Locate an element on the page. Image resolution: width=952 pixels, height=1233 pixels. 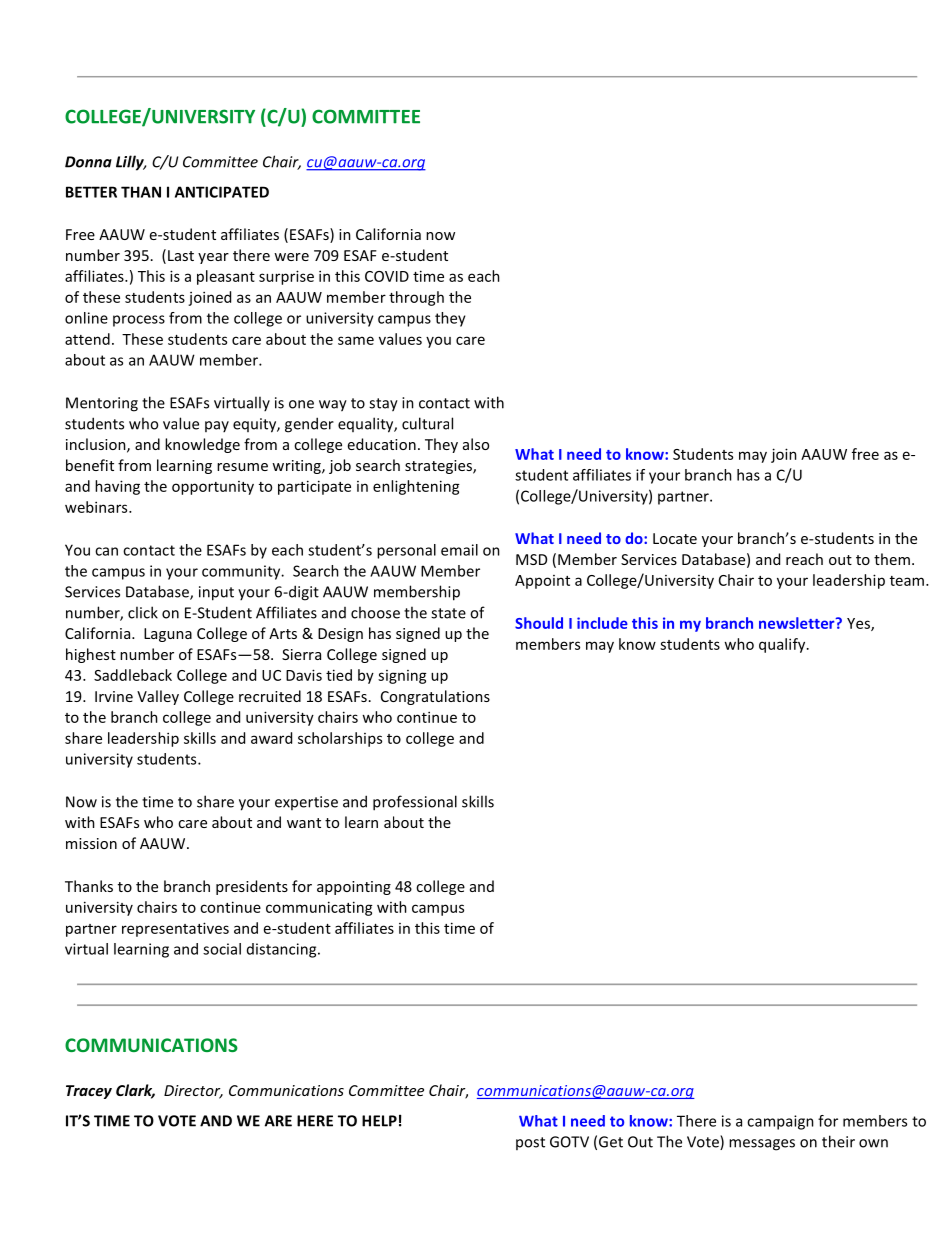
COVID is located at coordinates (387, 276).
